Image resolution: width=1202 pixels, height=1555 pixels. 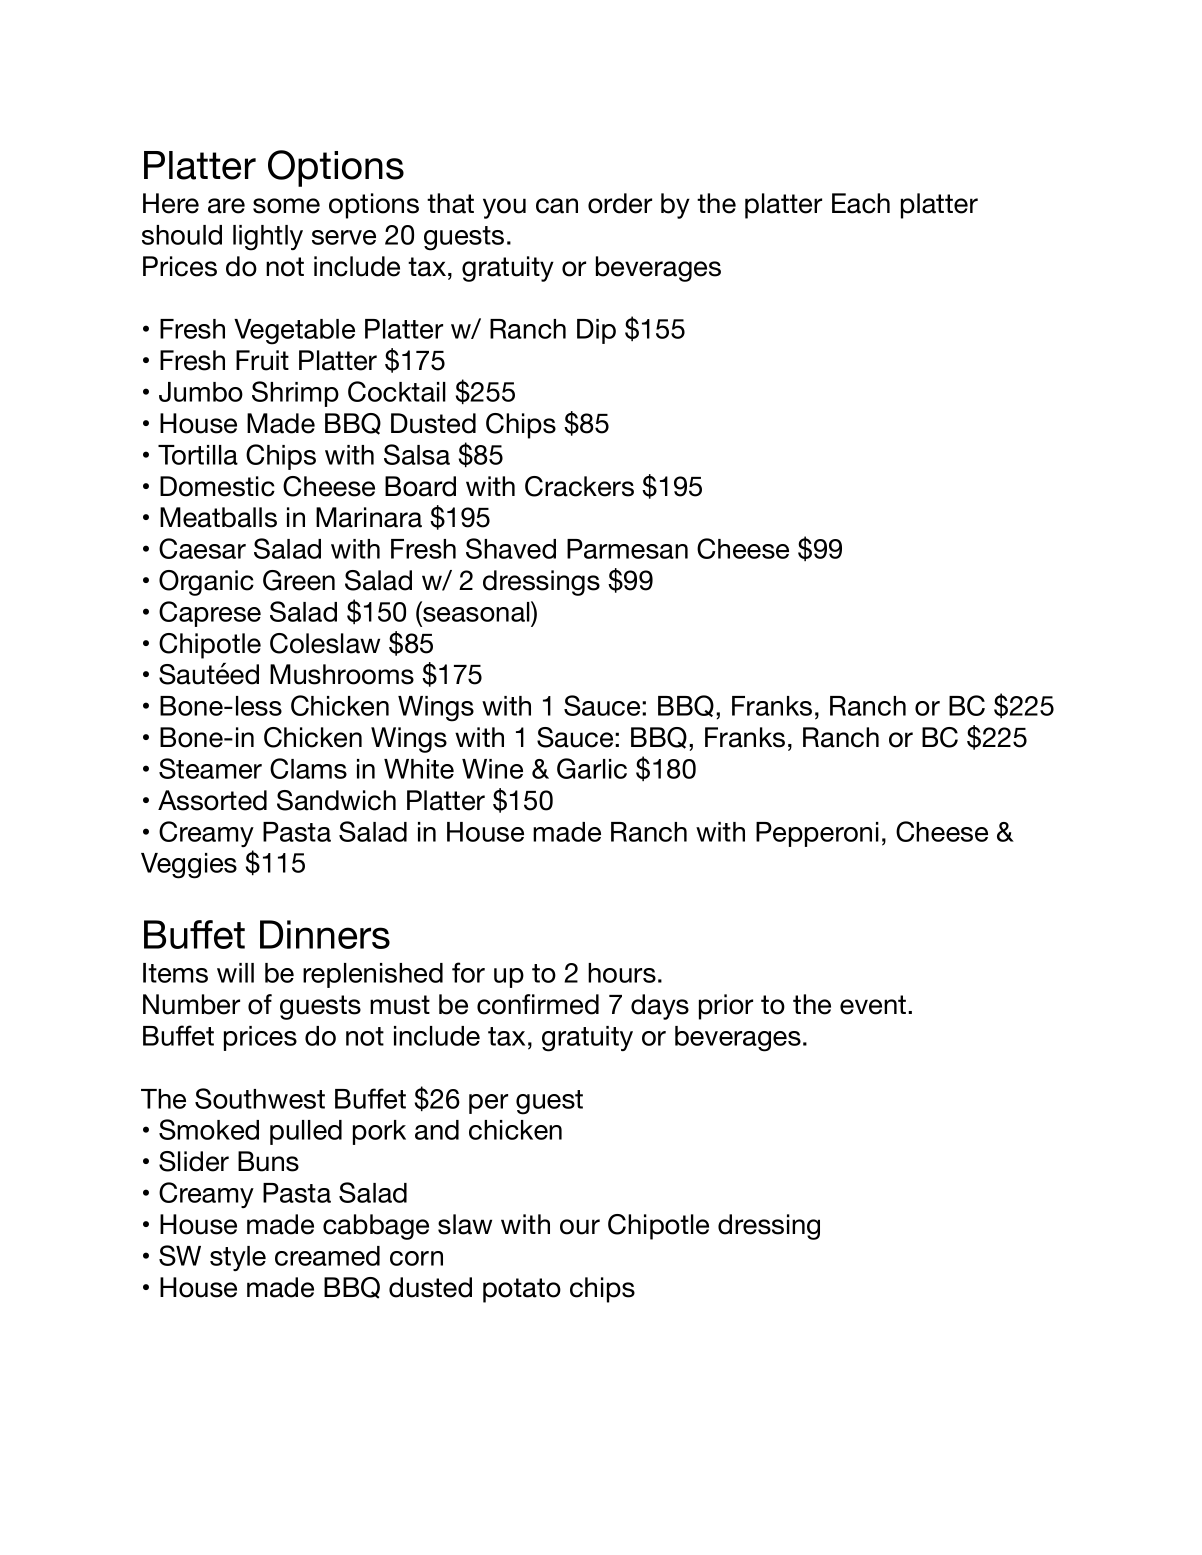 I want to click on lightly, so click(x=268, y=238).
